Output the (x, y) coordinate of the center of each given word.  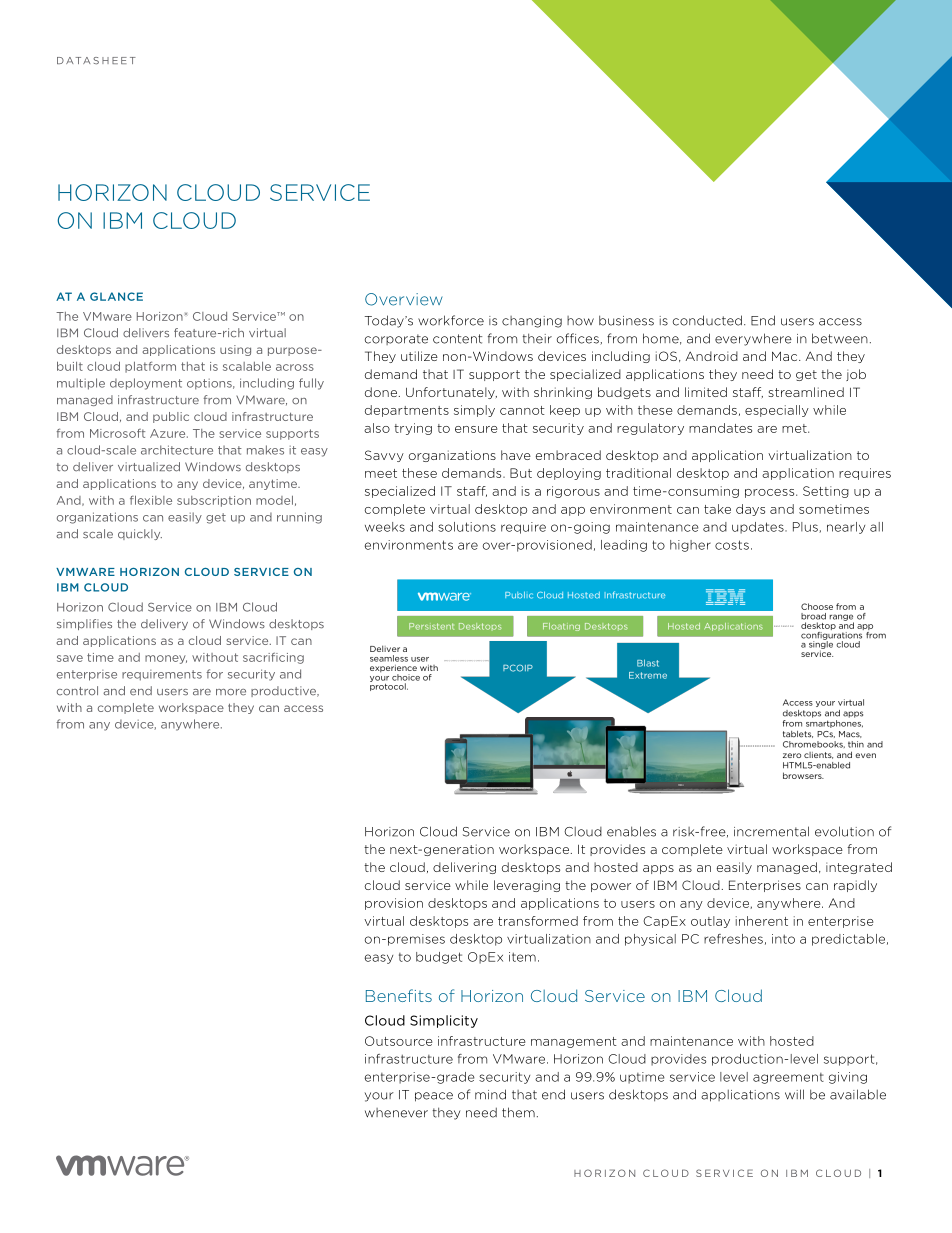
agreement (788, 1078)
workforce (451, 320)
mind (490, 1094)
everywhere (753, 339)
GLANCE (116, 296)
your (379, 1097)
